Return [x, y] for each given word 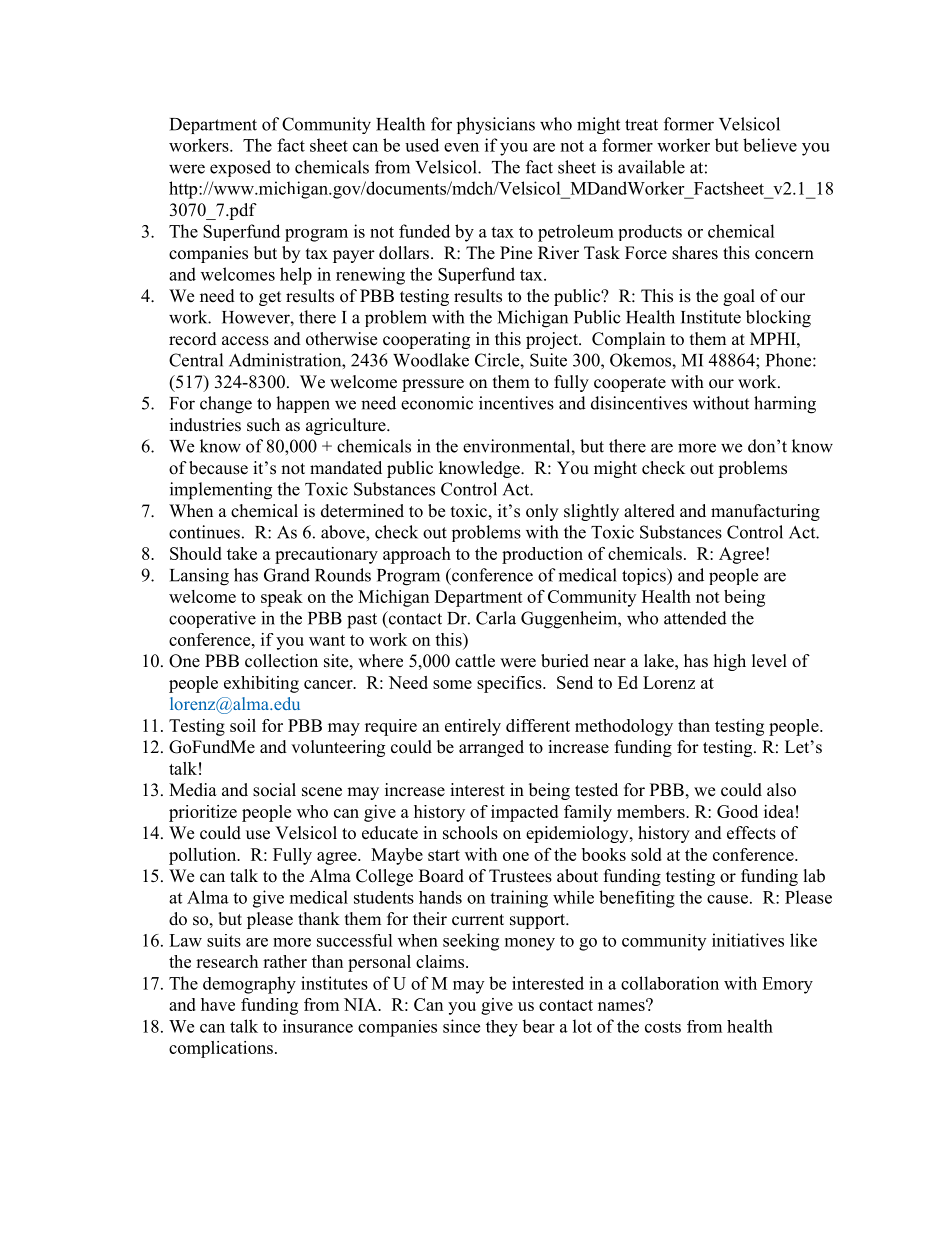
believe [770, 145]
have [218, 1004]
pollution [204, 856]
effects [751, 833]
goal [739, 297]
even [461, 147]
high [730, 662]
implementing [221, 491]
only [542, 512]
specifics [510, 684]
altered [649, 511]
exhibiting [261, 684]
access [245, 341]
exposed [240, 168]
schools [470, 833]
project [553, 340]
